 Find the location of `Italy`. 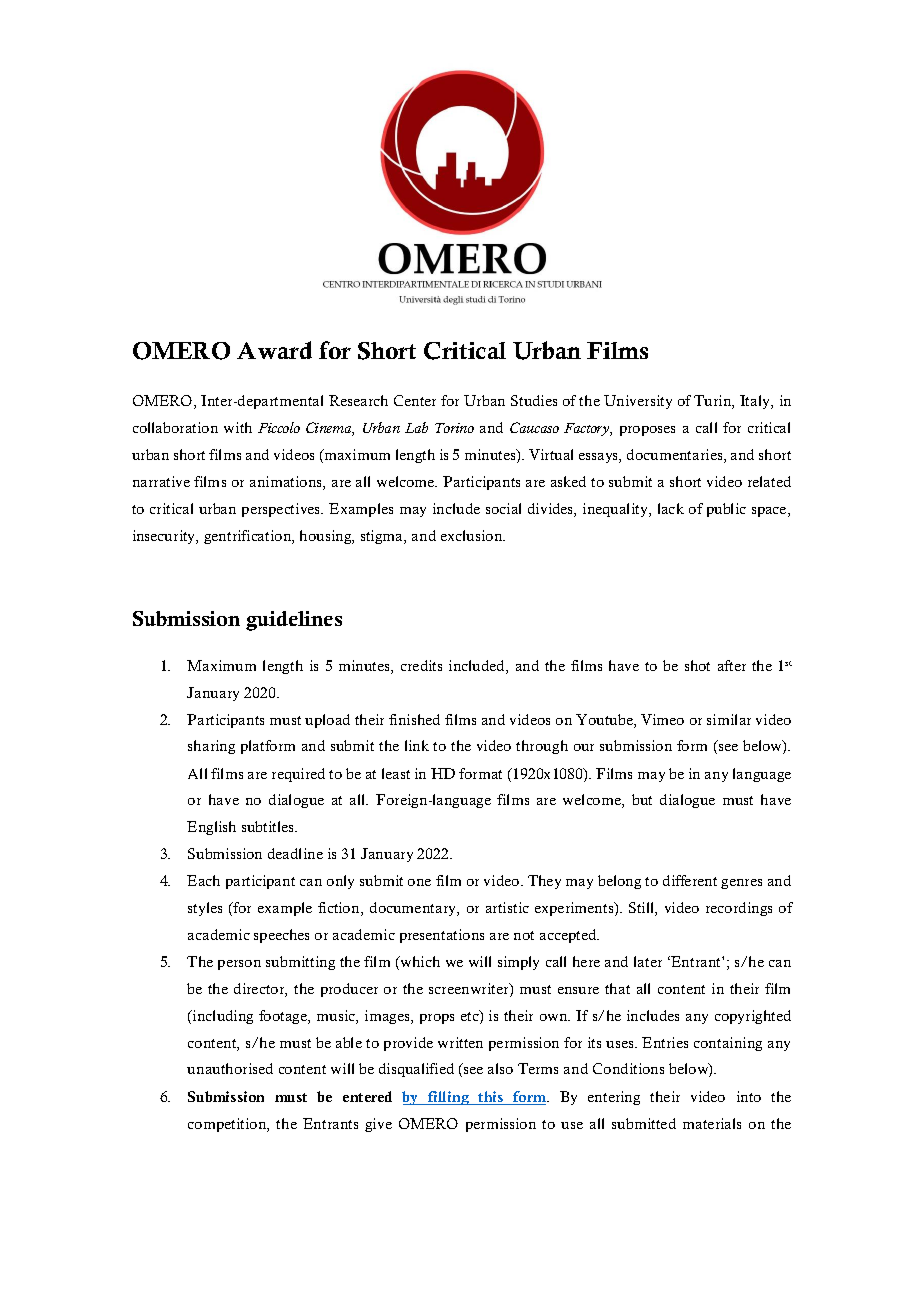

Italy is located at coordinates (756, 402).
